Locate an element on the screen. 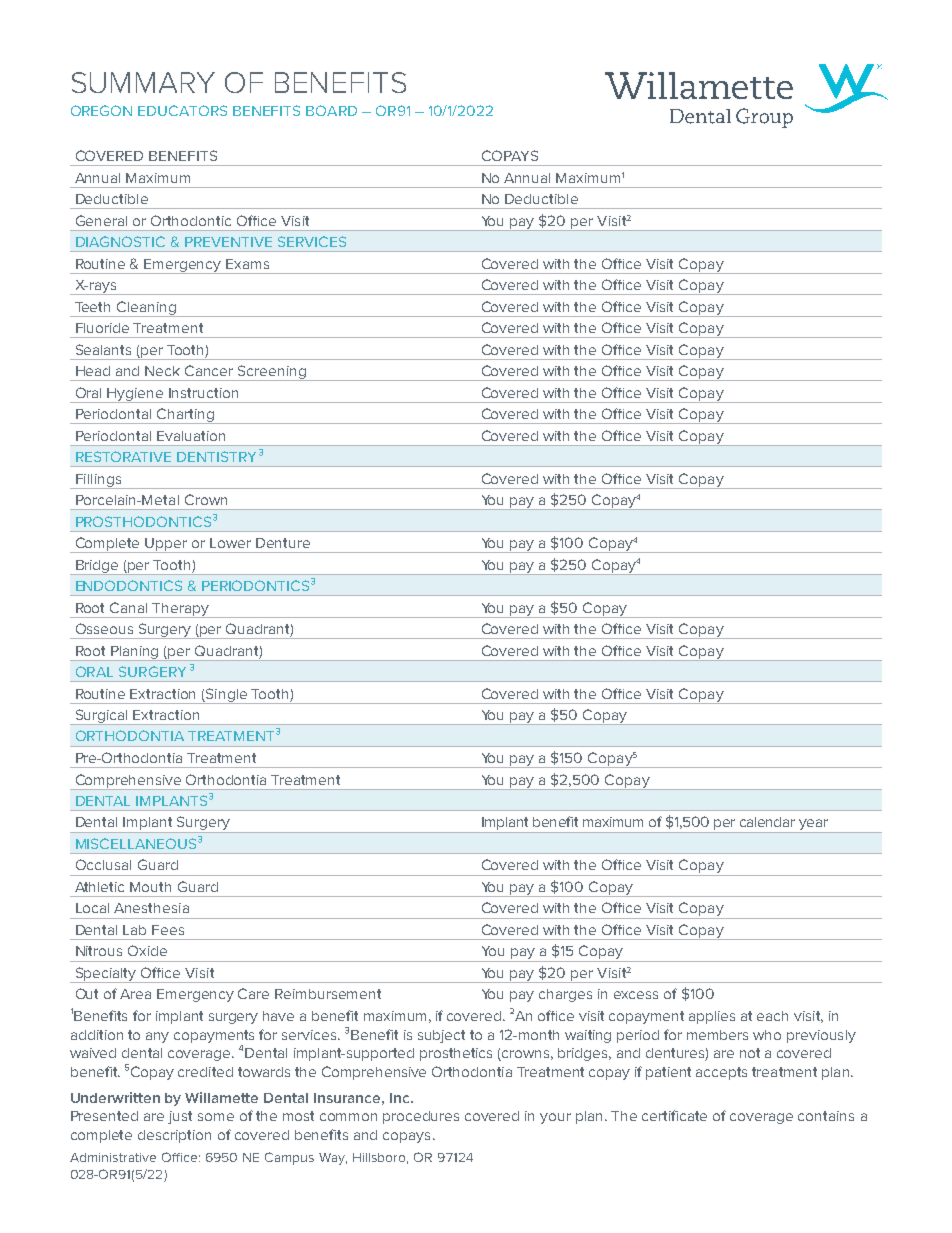  Fees is located at coordinates (168, 930).
